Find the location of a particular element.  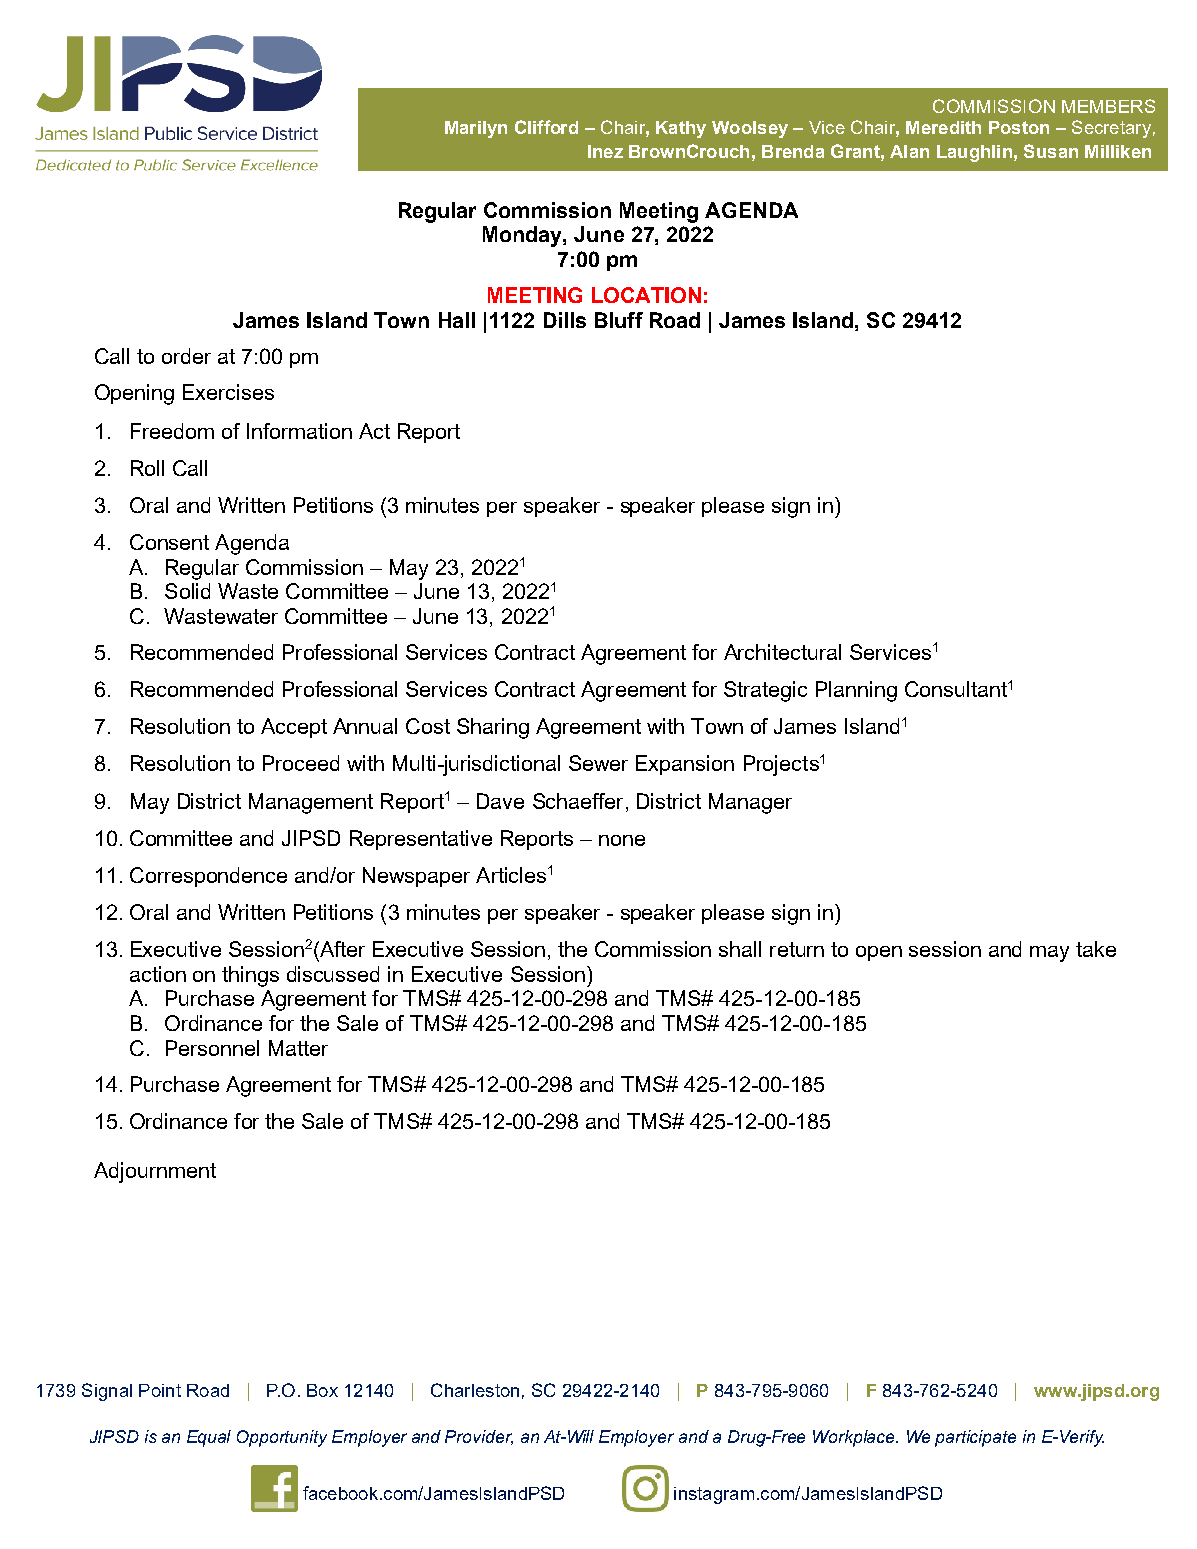

Marilyn is located at coordinates (476, 129).
